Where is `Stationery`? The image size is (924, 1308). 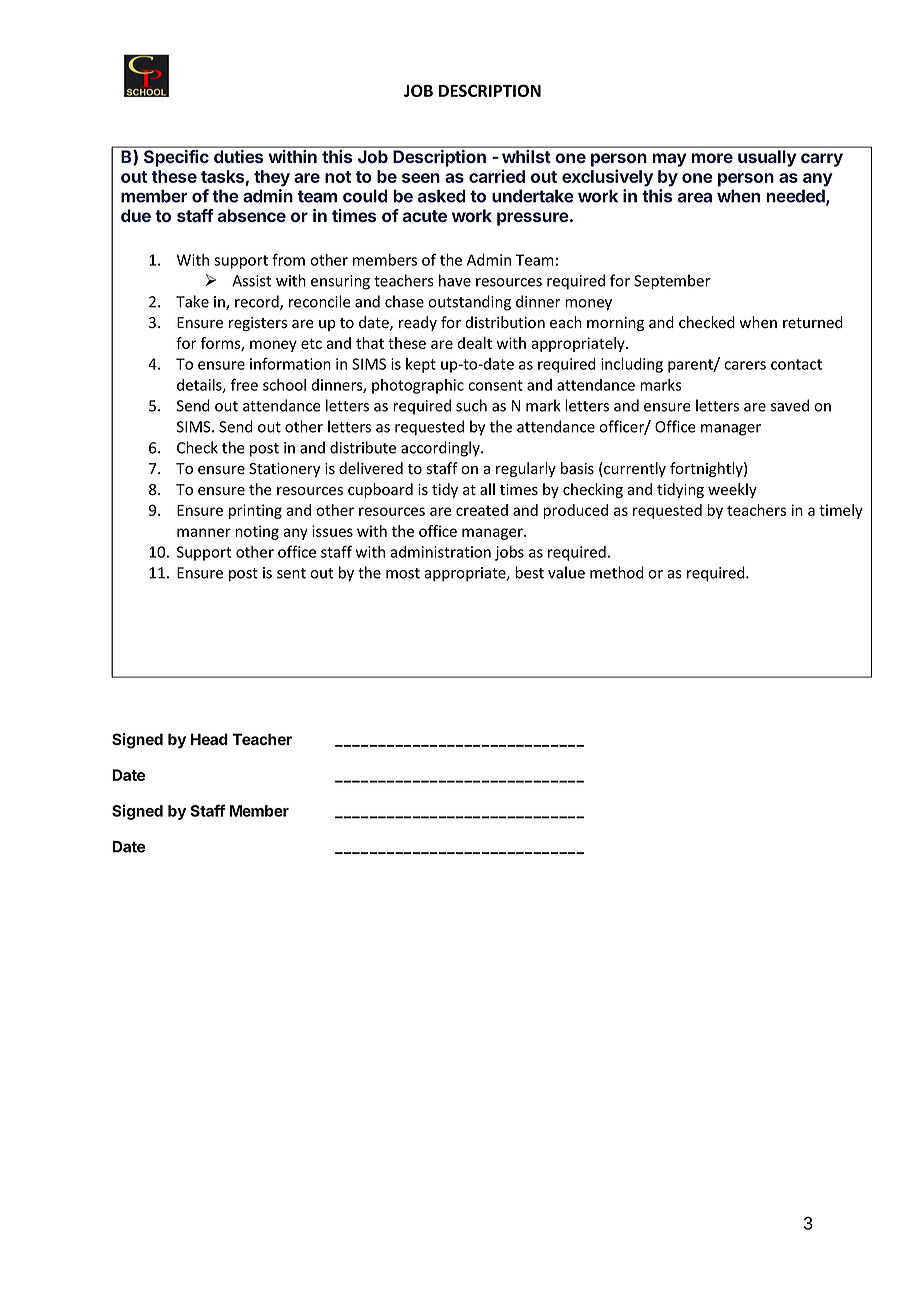
Stationery is located at coordinates (284, 470).
